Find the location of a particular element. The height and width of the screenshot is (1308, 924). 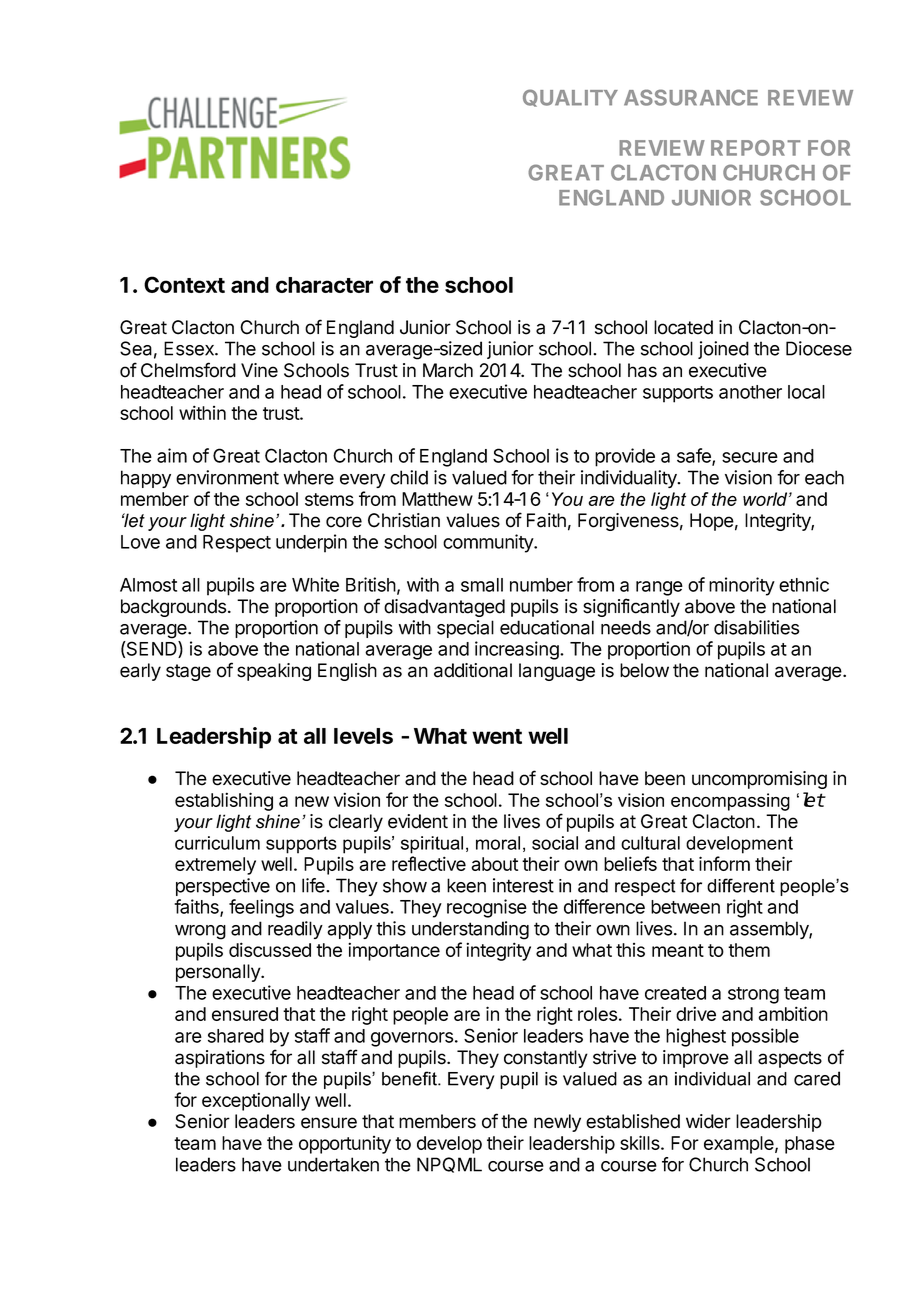

special is located at coordinates (465, 629).
